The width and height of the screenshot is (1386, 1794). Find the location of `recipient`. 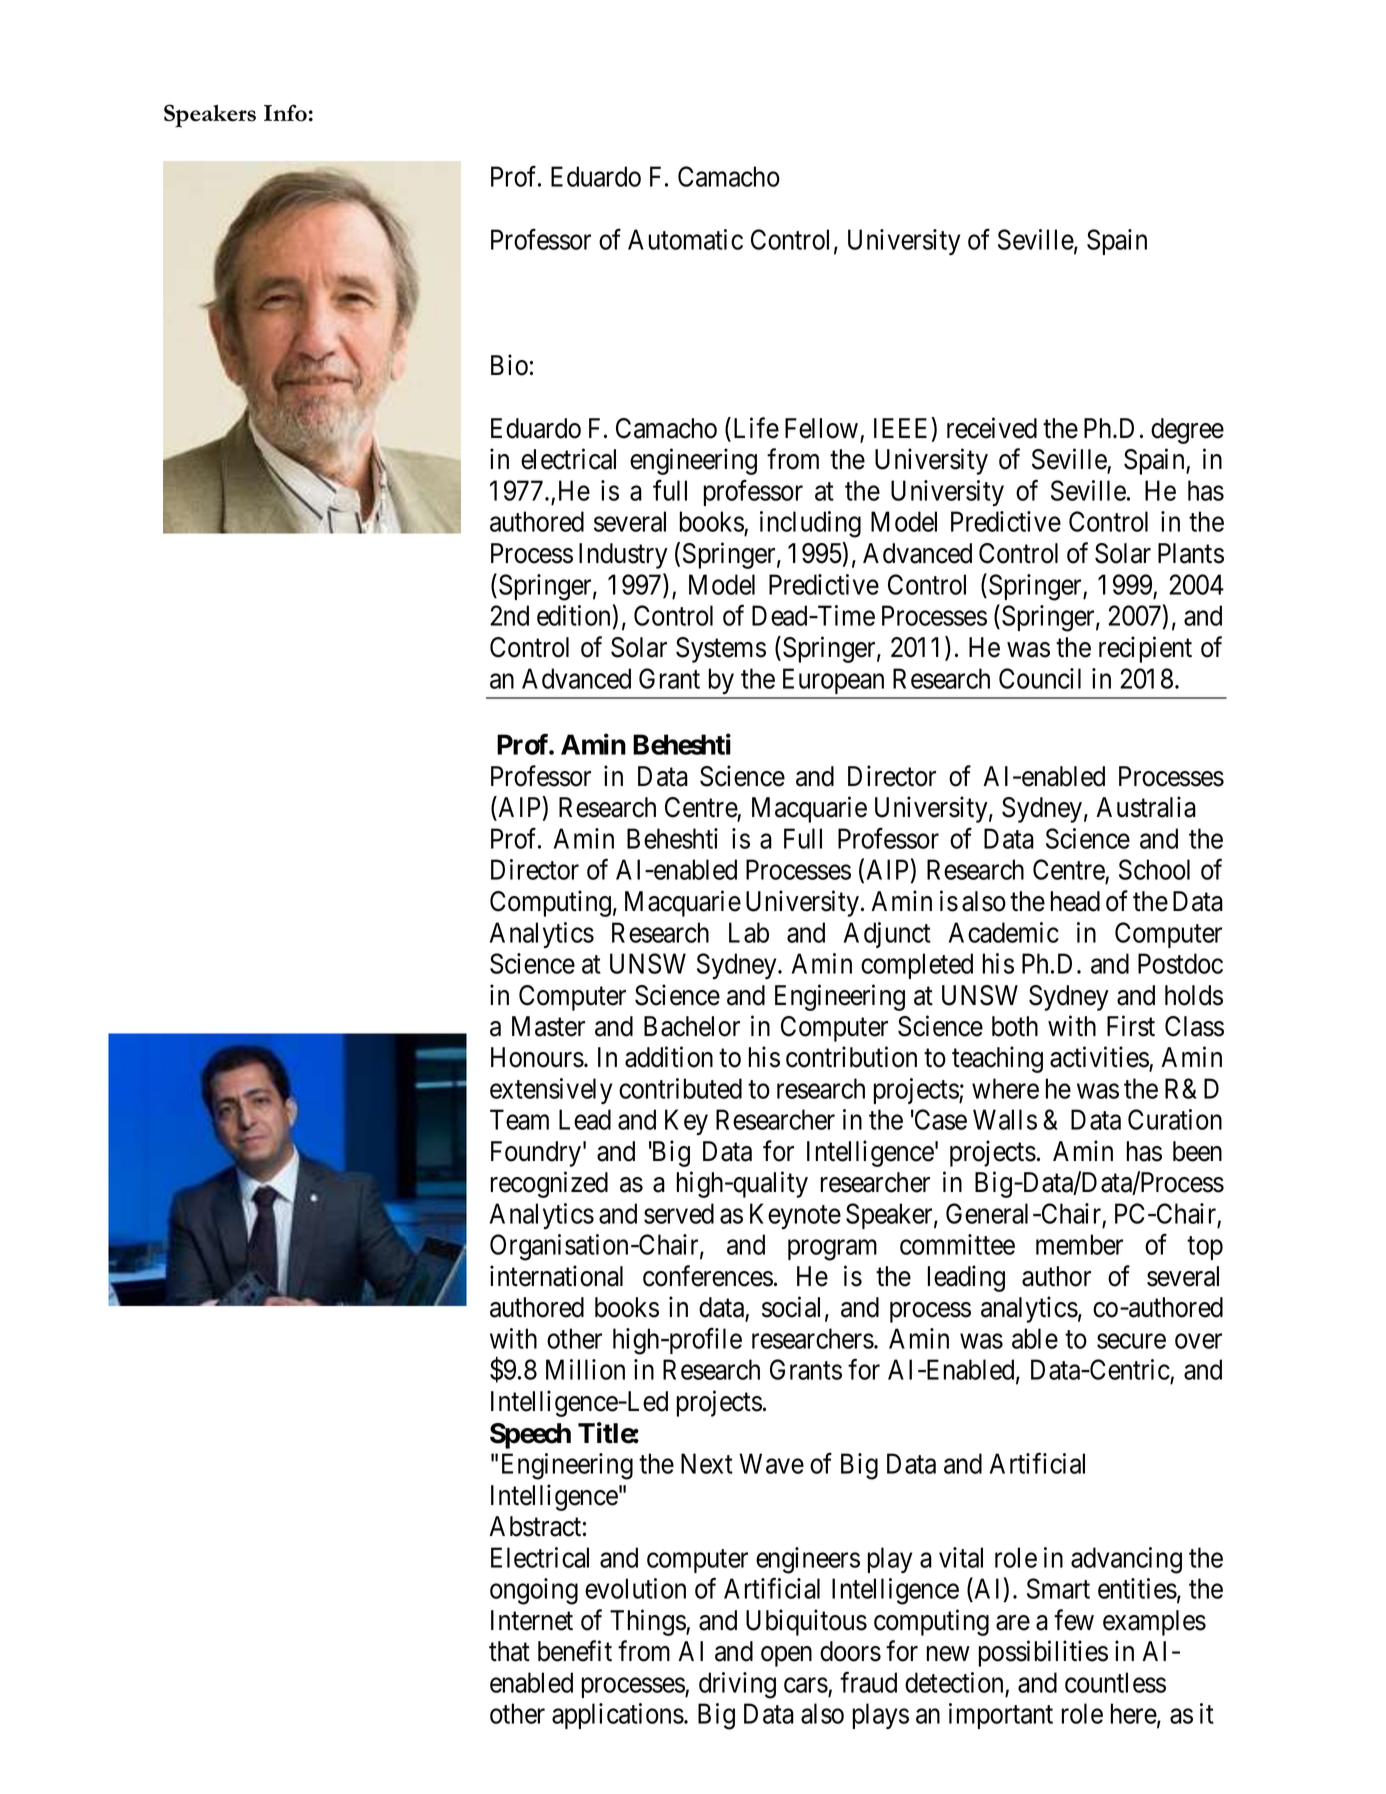

recipient is located at coordinates (1145, 649).
